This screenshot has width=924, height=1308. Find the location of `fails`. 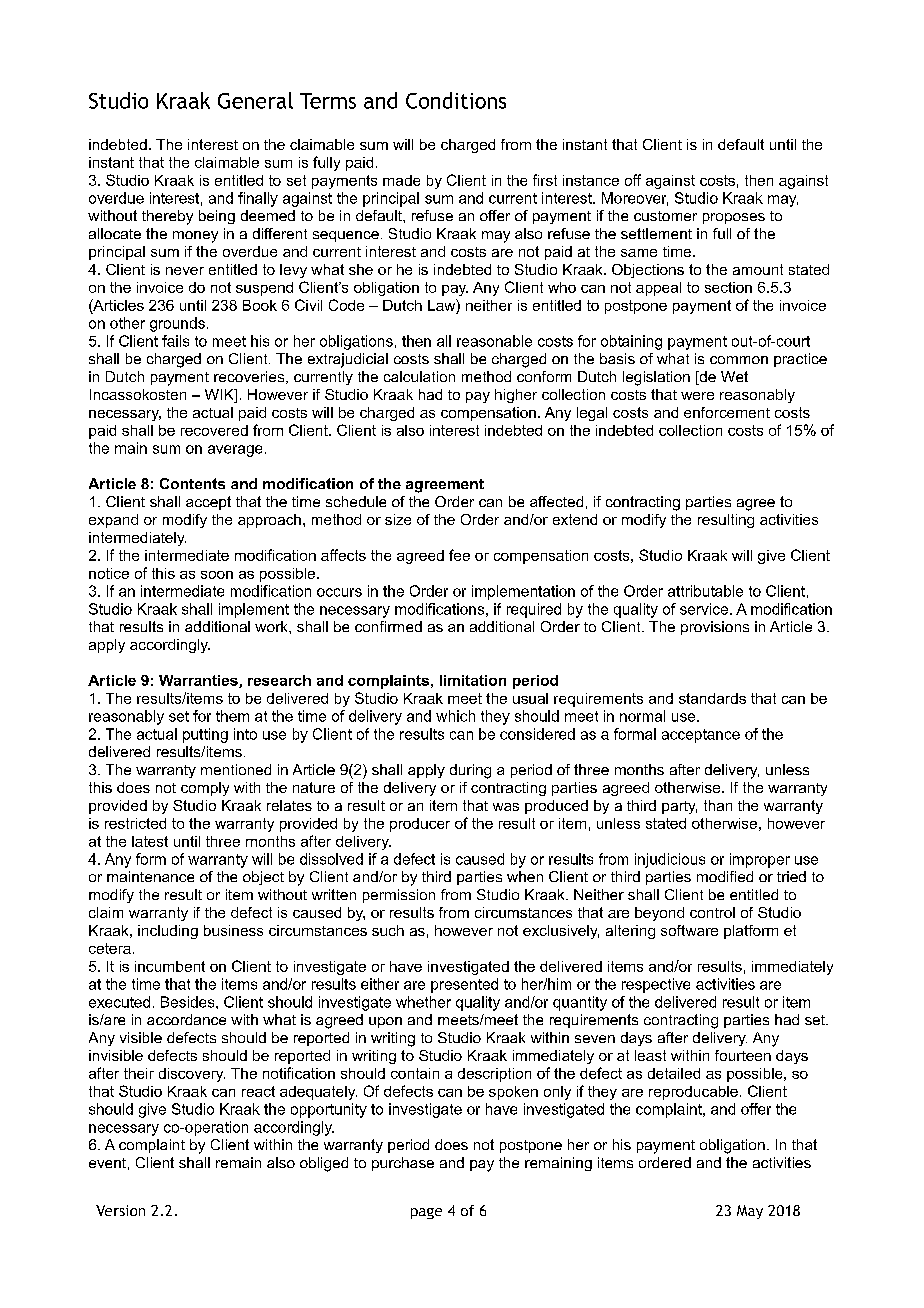

fails is located at coordinates (175, 341).
